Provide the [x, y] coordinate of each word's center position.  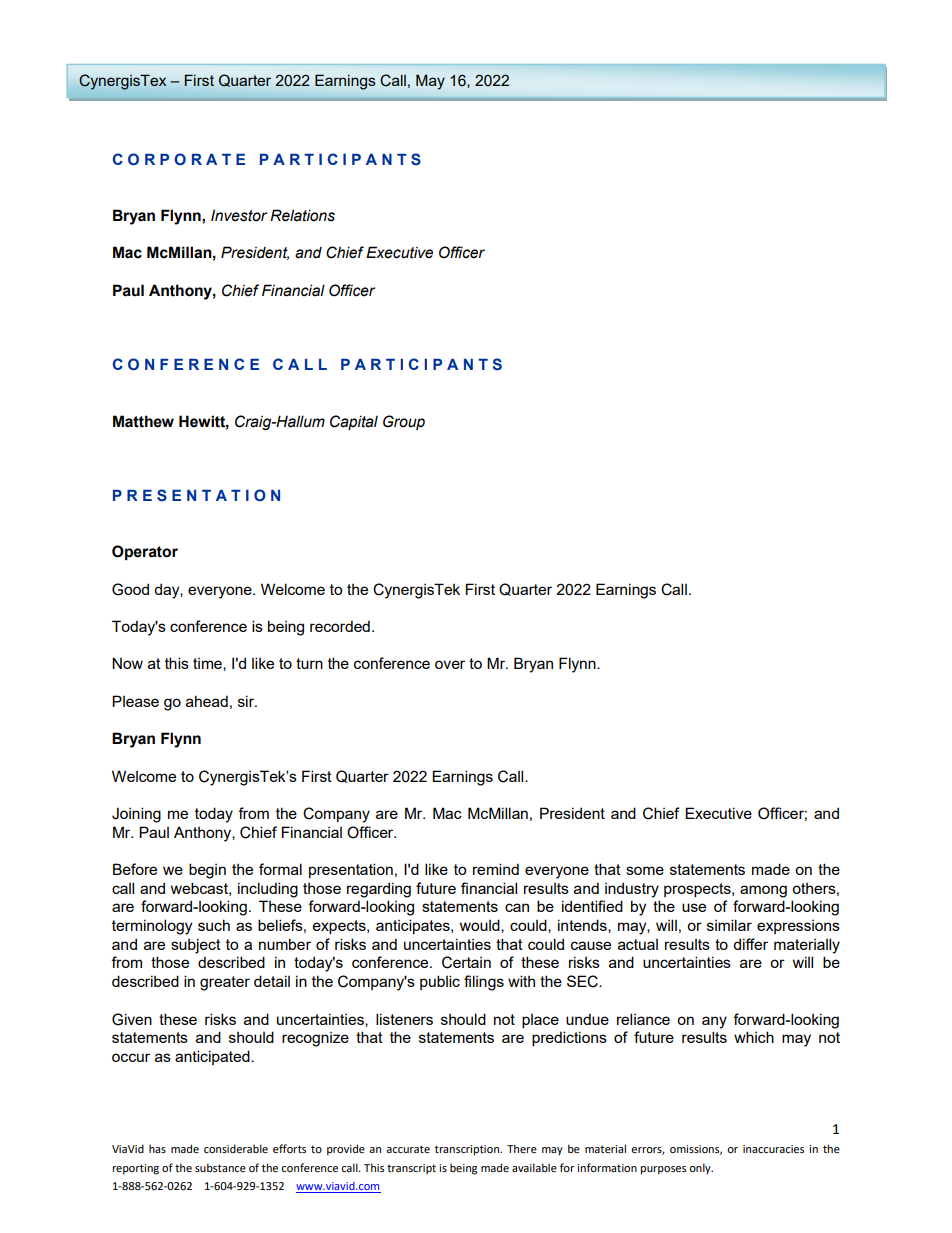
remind [496, 869]
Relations [302, 215]
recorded [340, 626]
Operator [145, 553]
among [763, 891]
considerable [236, 1148]
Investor [239, 215]
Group [404, 422]
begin [207, 871]
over [450, 664]
